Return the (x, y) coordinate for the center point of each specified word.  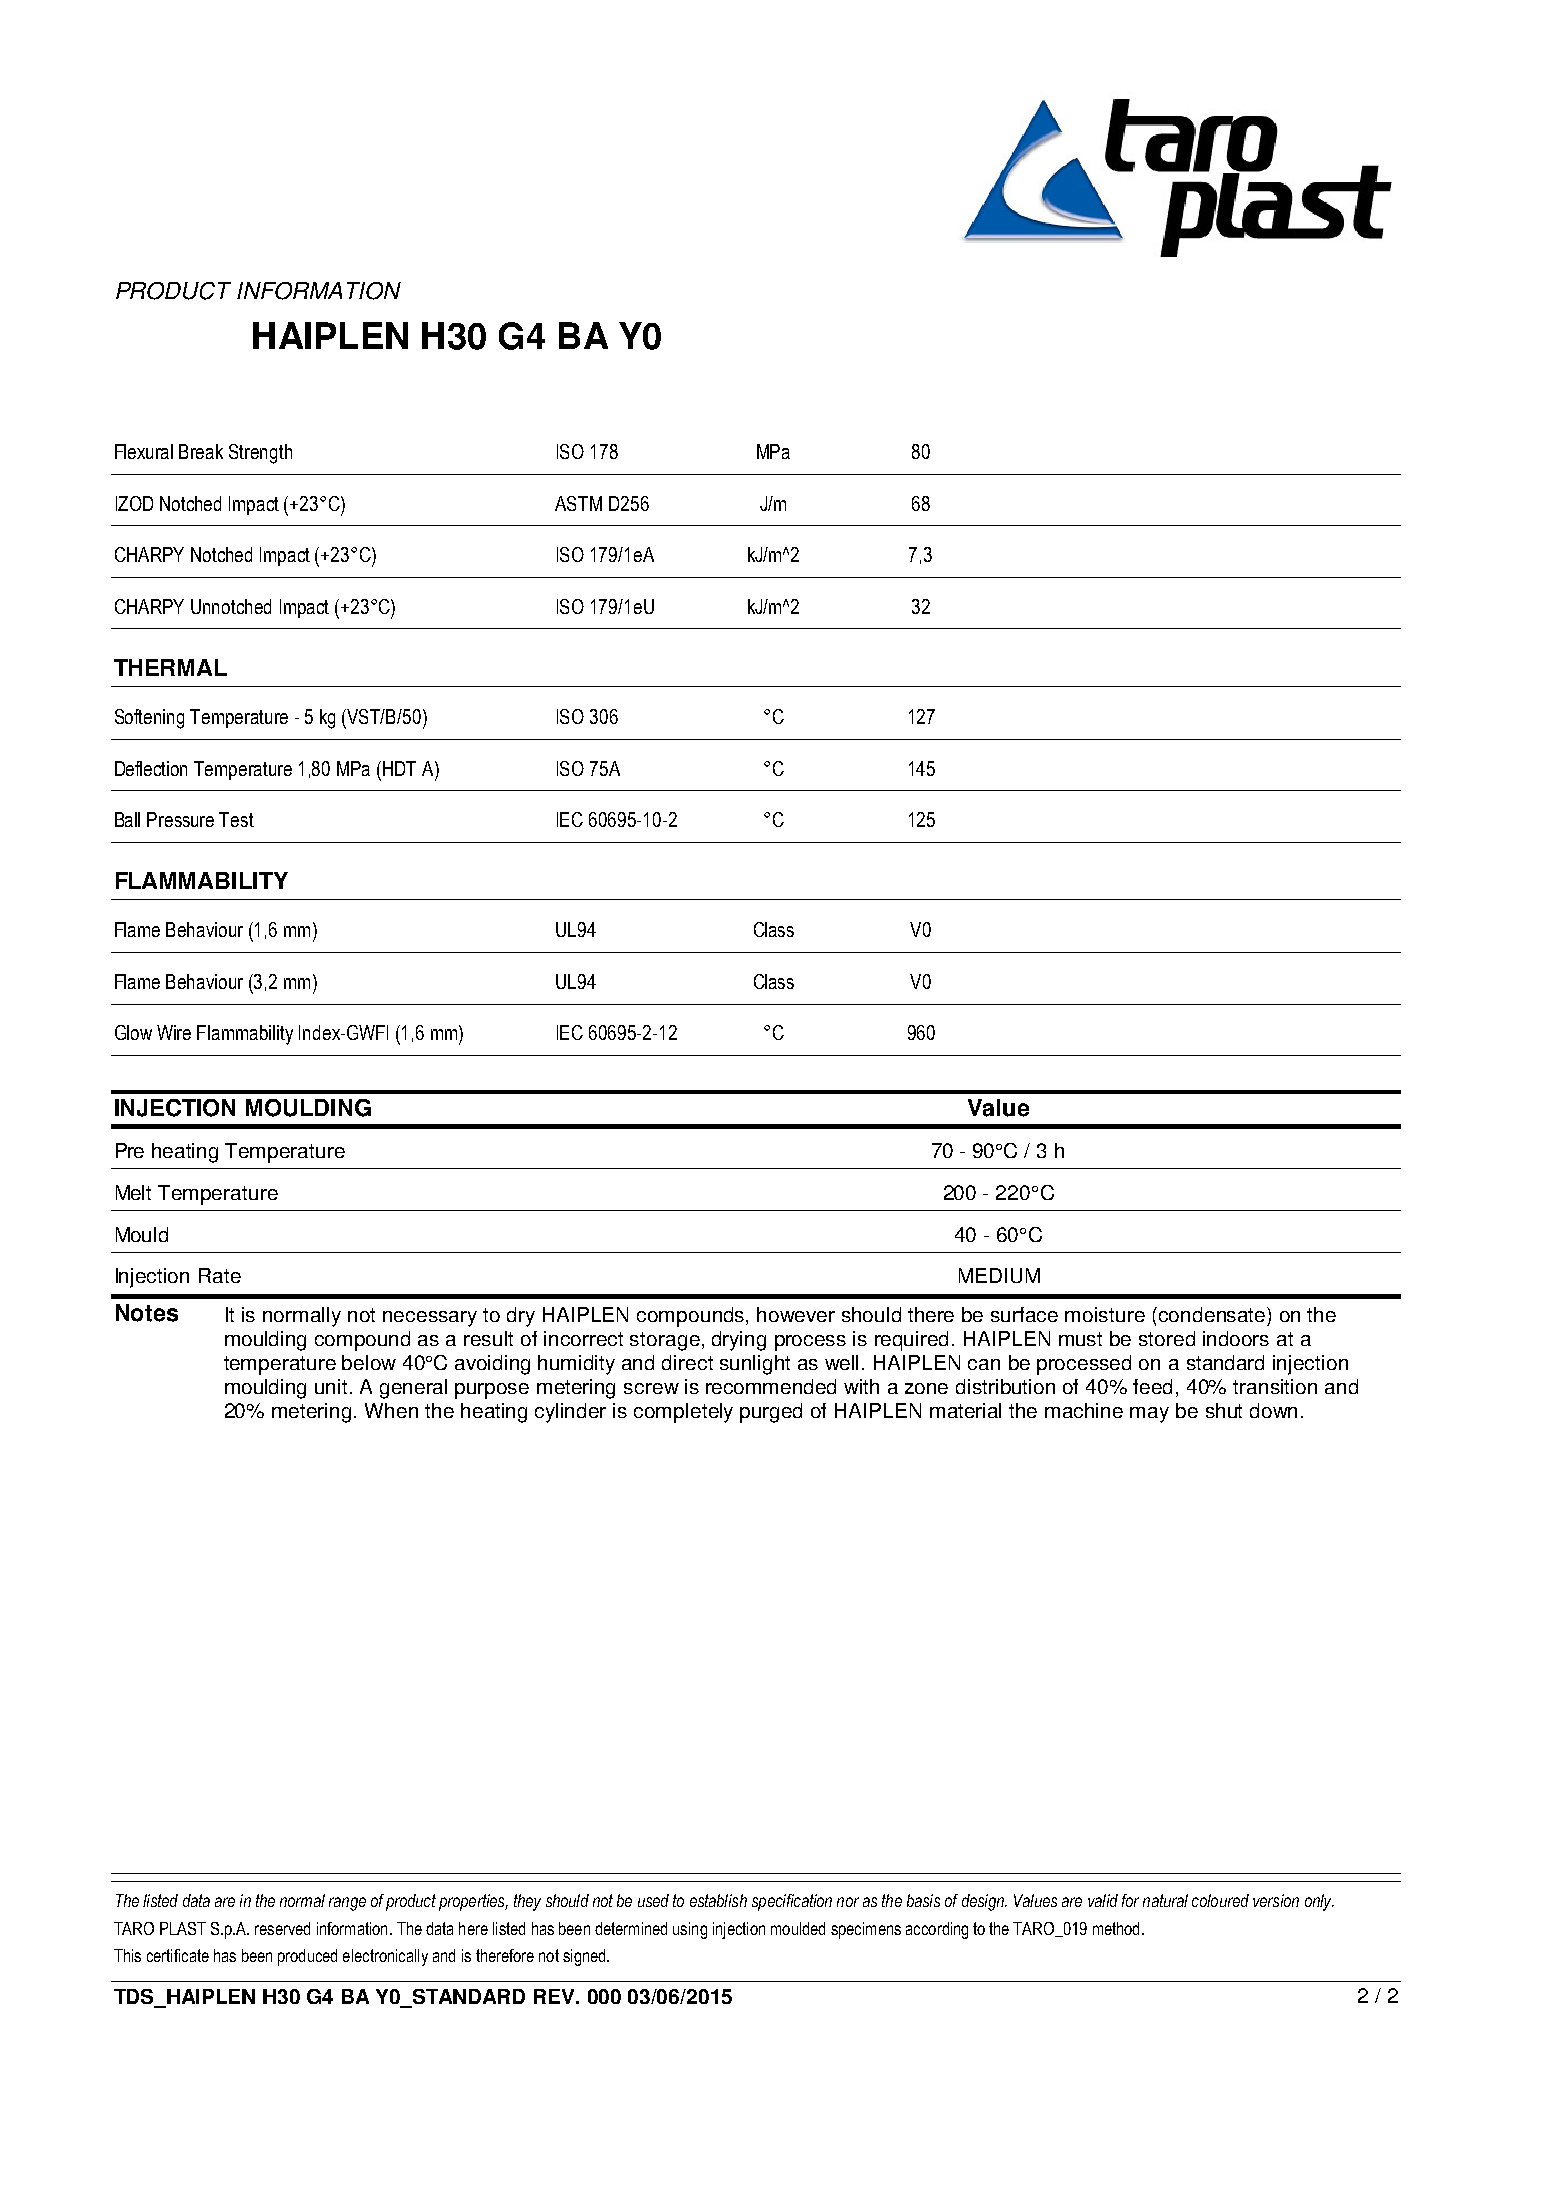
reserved (282, 1928)
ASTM (578, 503)
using (690, 1930)
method (1116, 1928)
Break (201, 451)
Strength (260, 454)
